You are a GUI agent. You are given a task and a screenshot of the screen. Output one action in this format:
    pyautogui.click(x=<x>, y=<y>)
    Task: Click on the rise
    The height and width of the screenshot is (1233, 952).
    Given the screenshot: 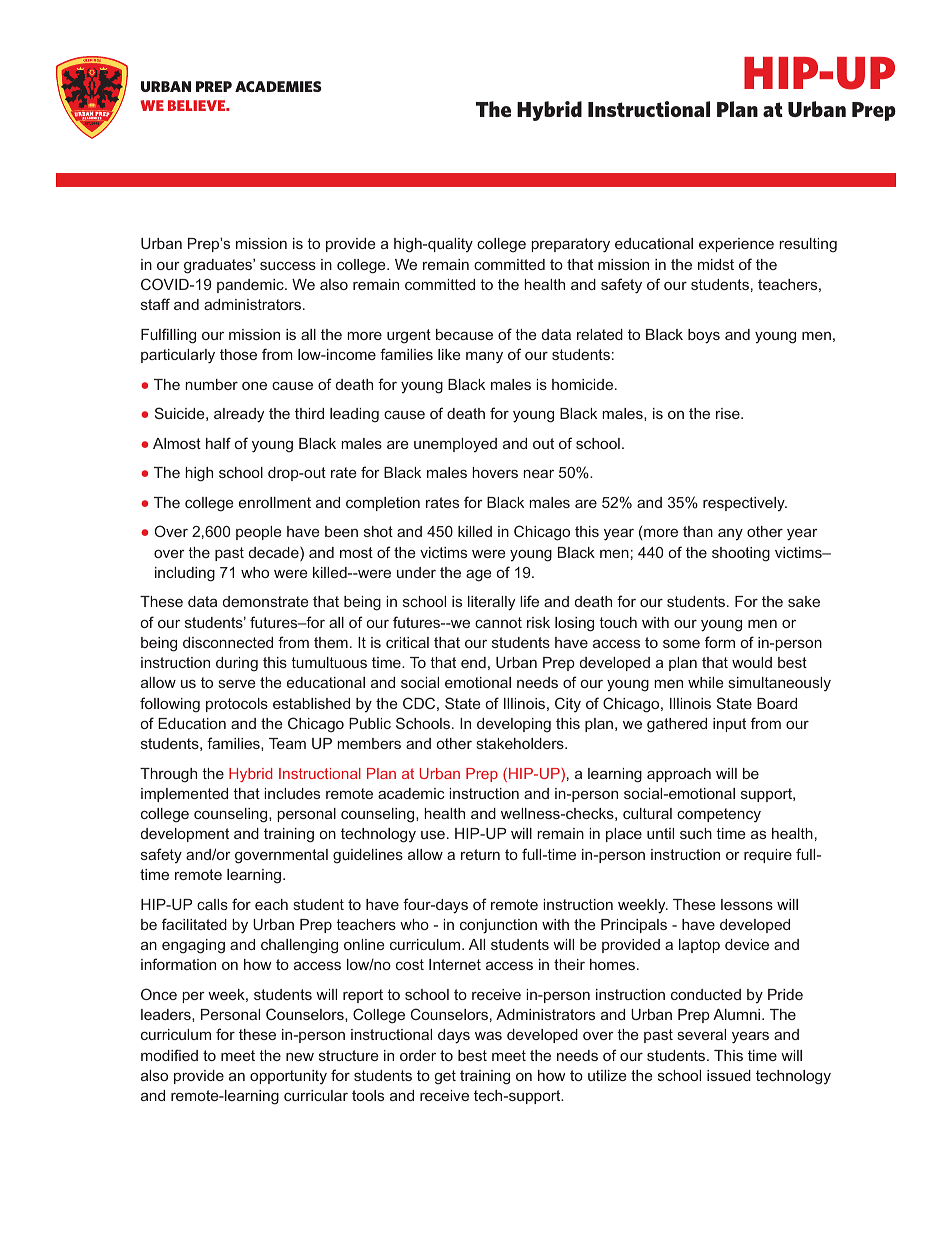 What is the action you would take?
    pyautogui.click(x=729, y=413)
